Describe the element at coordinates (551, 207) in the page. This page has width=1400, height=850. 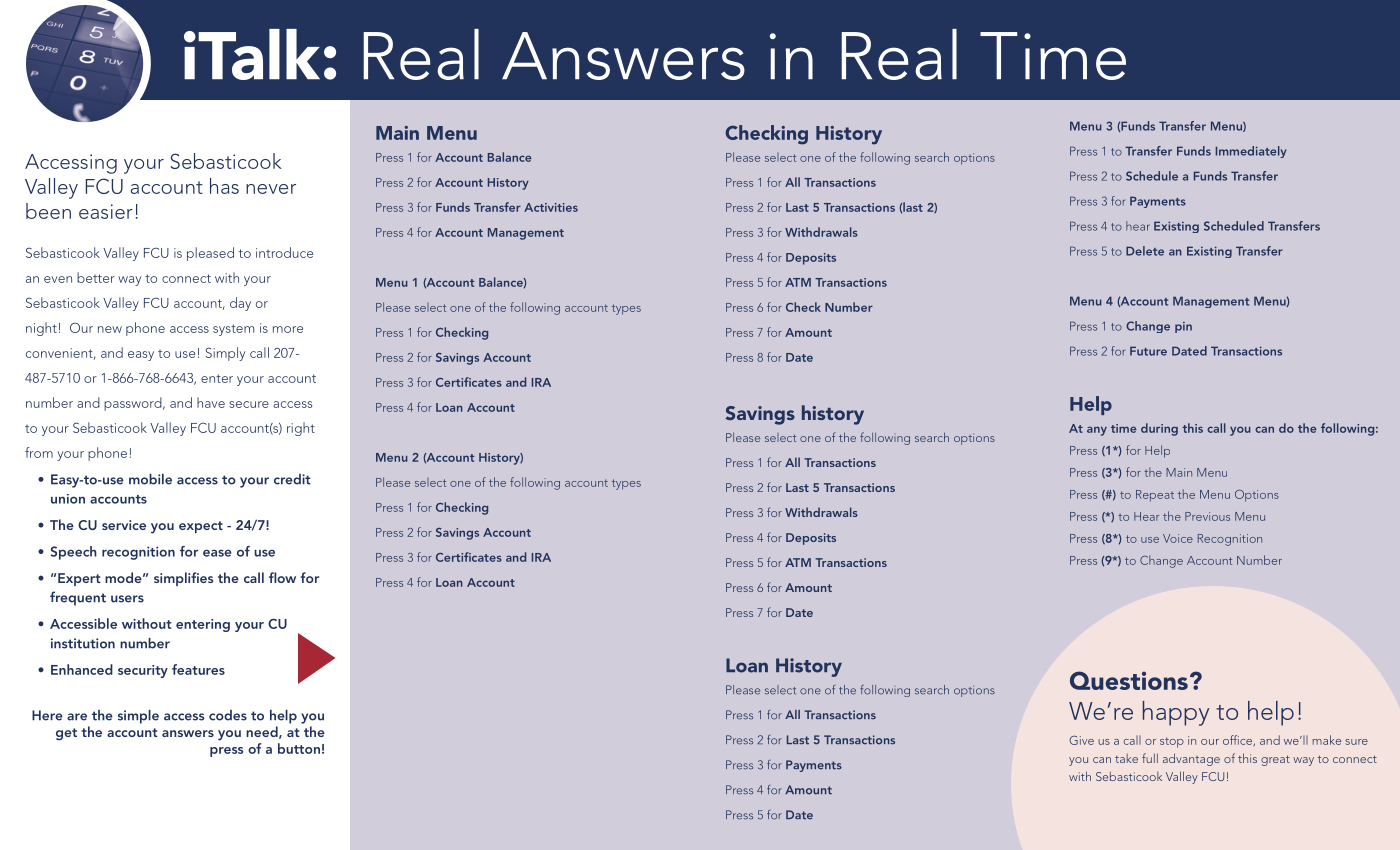
I see `Activities` at that location.
